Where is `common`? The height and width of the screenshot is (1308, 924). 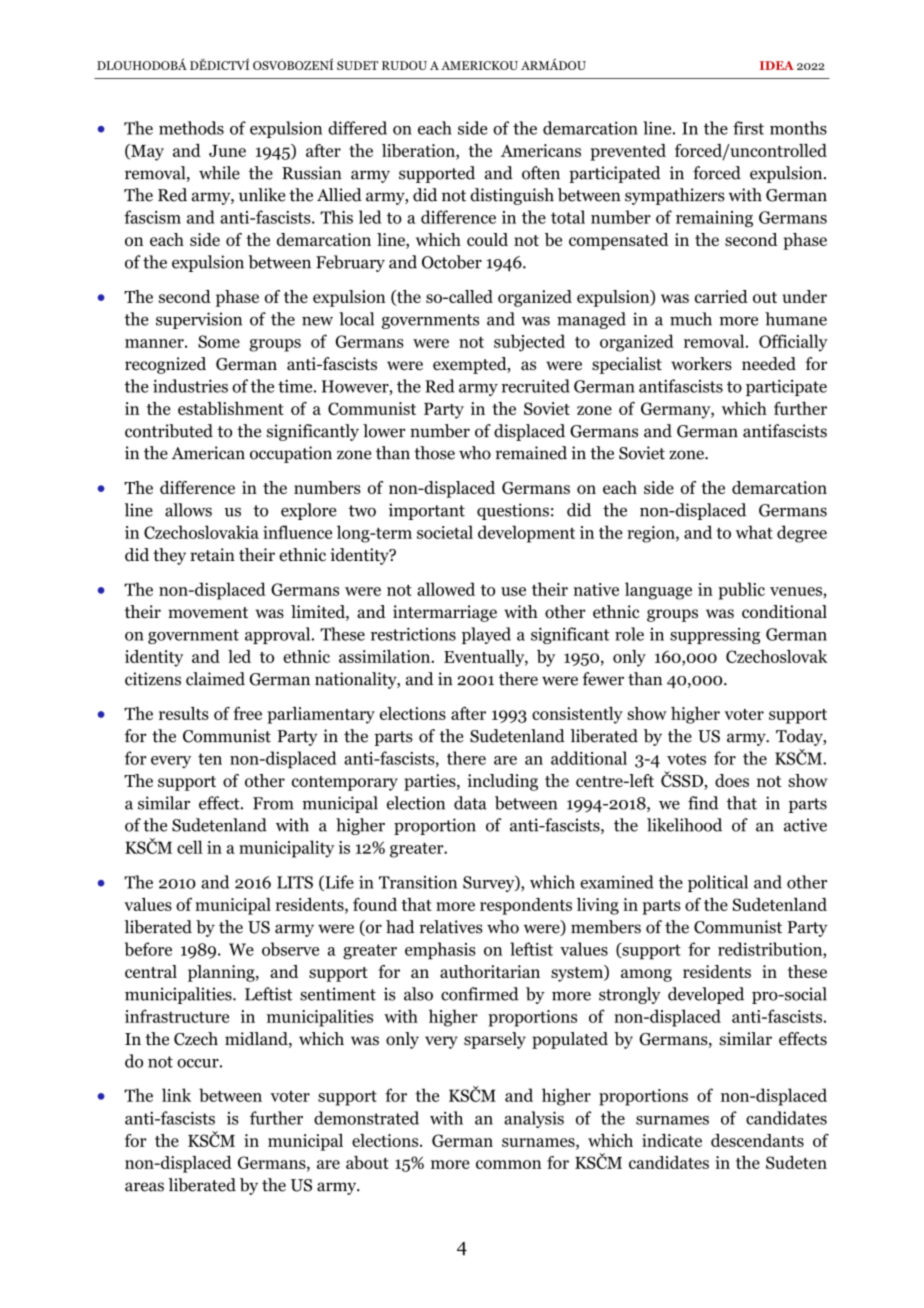
common is located at coordinates (509, 1164).
